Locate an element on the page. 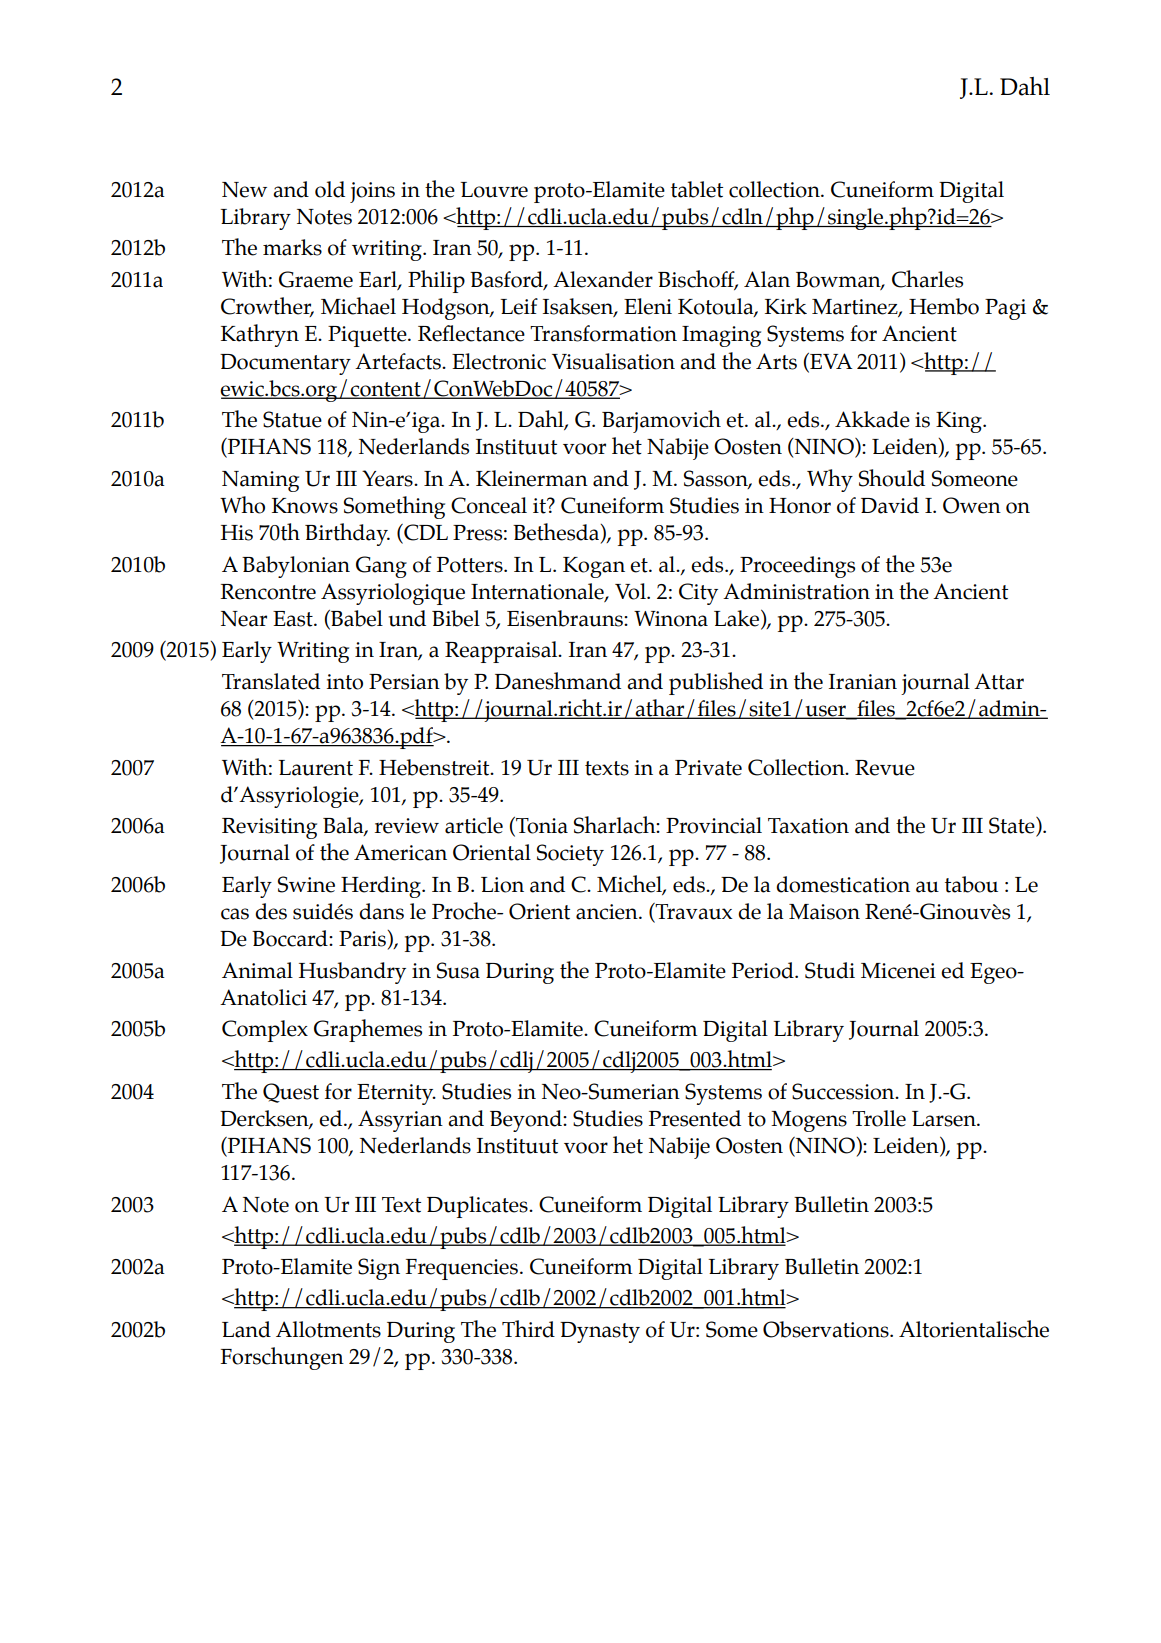  Revue is located at coordinates (885, 768).
